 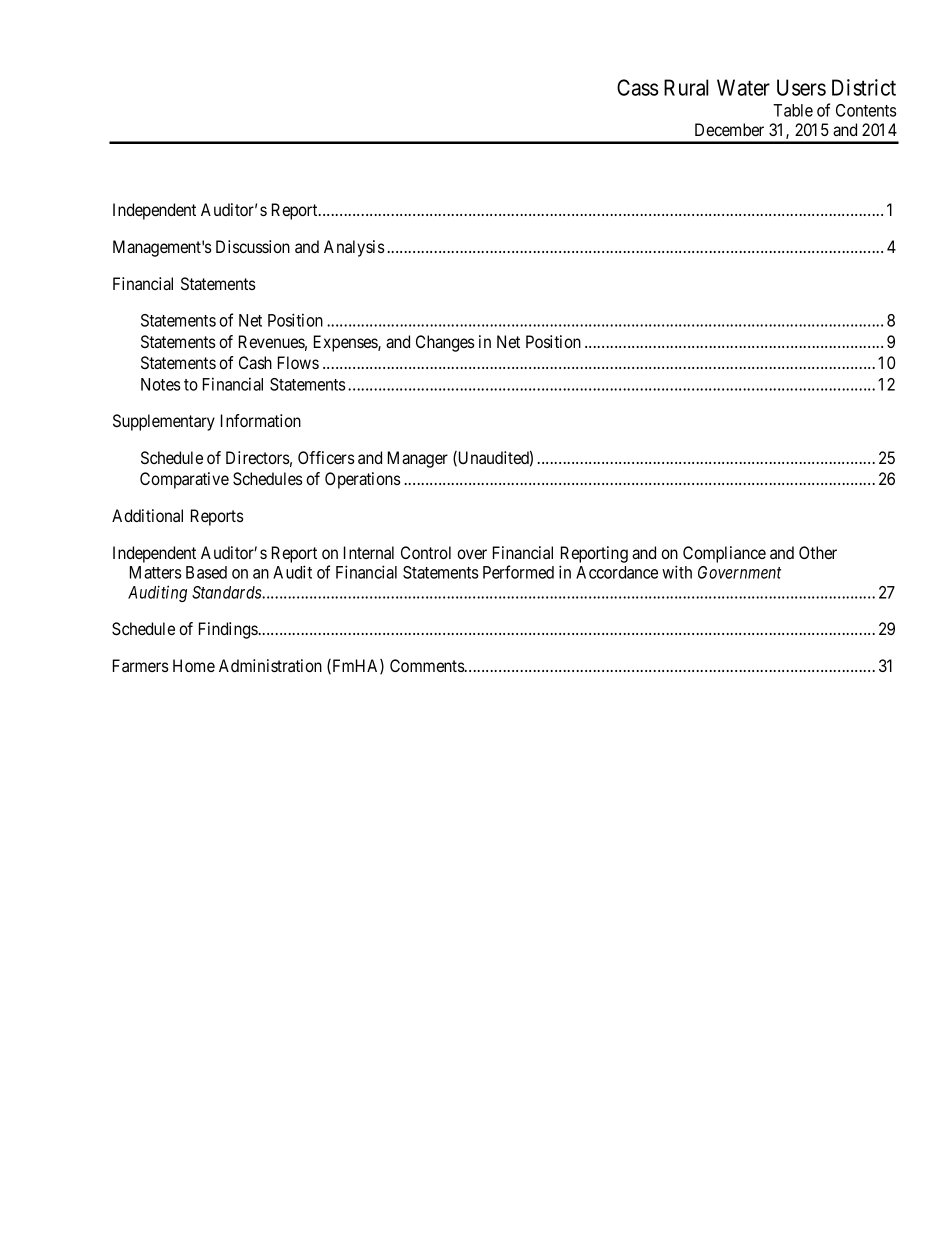 What do you see at coordinates (253, 246) in the screenshot?
I see `Discussion` at bounding box center [253, 246].
